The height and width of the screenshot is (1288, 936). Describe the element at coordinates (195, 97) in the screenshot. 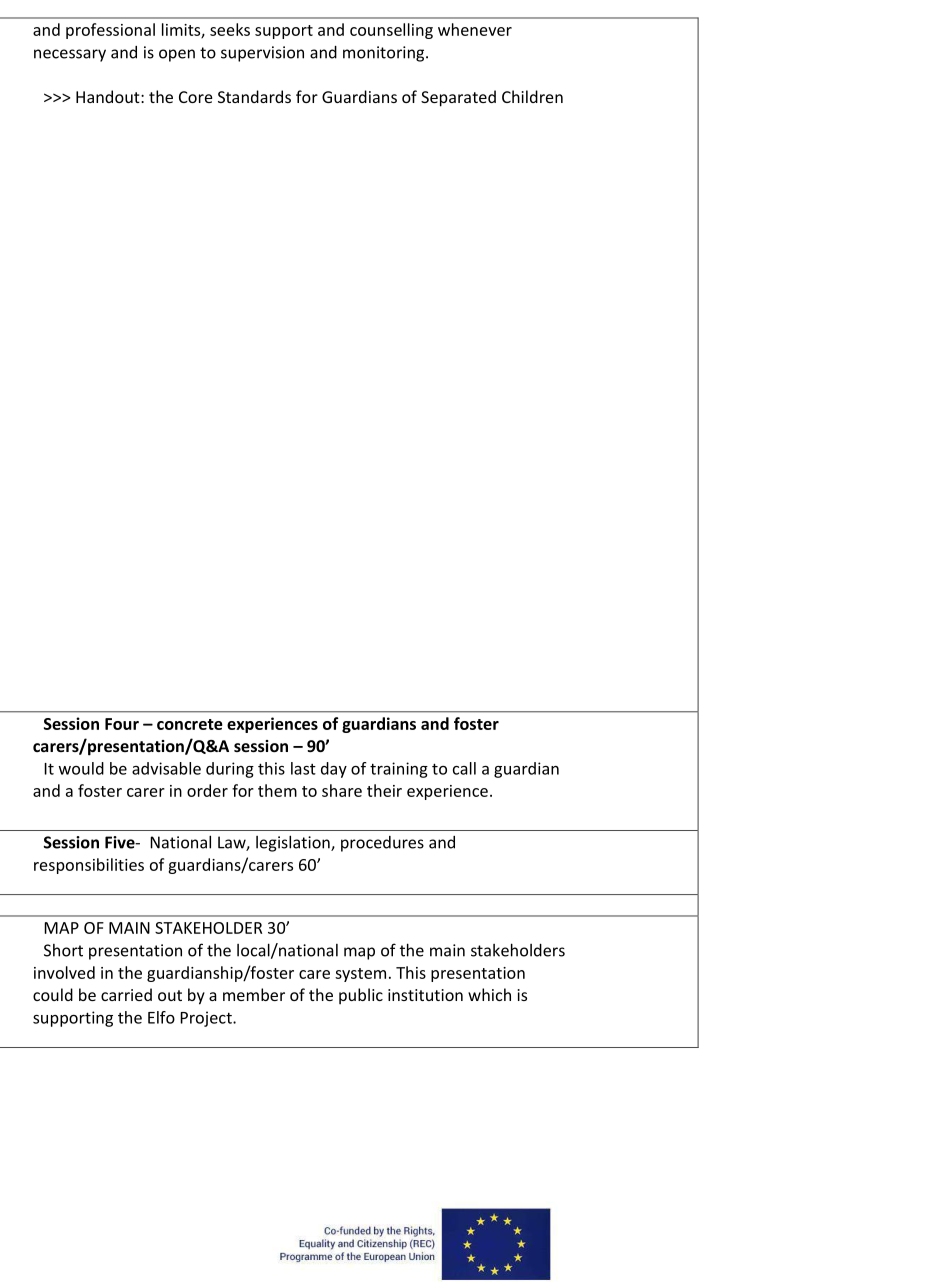

I see `Core` at that location.
